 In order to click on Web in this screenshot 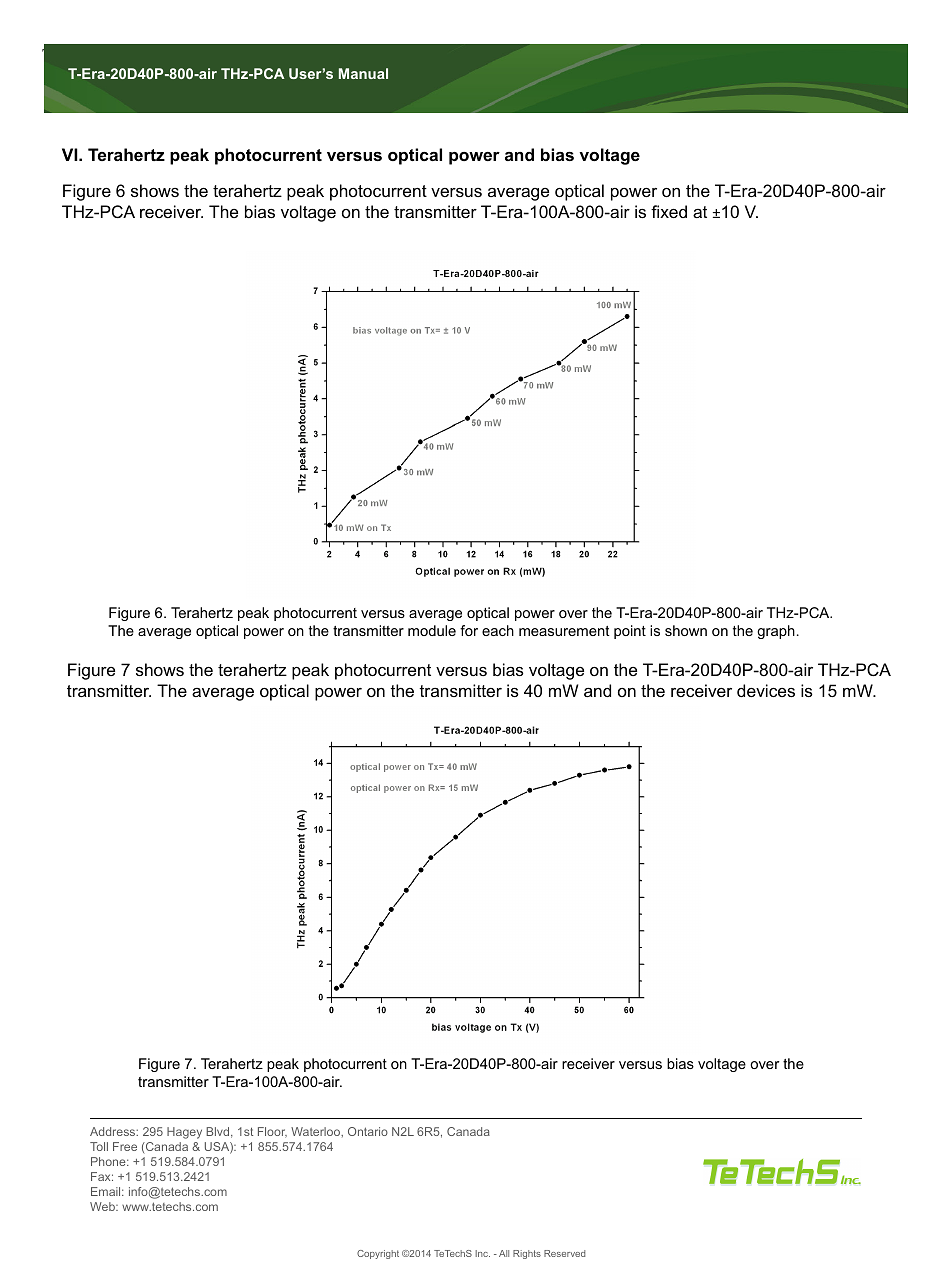, I will do `click(103, 1206)`.
